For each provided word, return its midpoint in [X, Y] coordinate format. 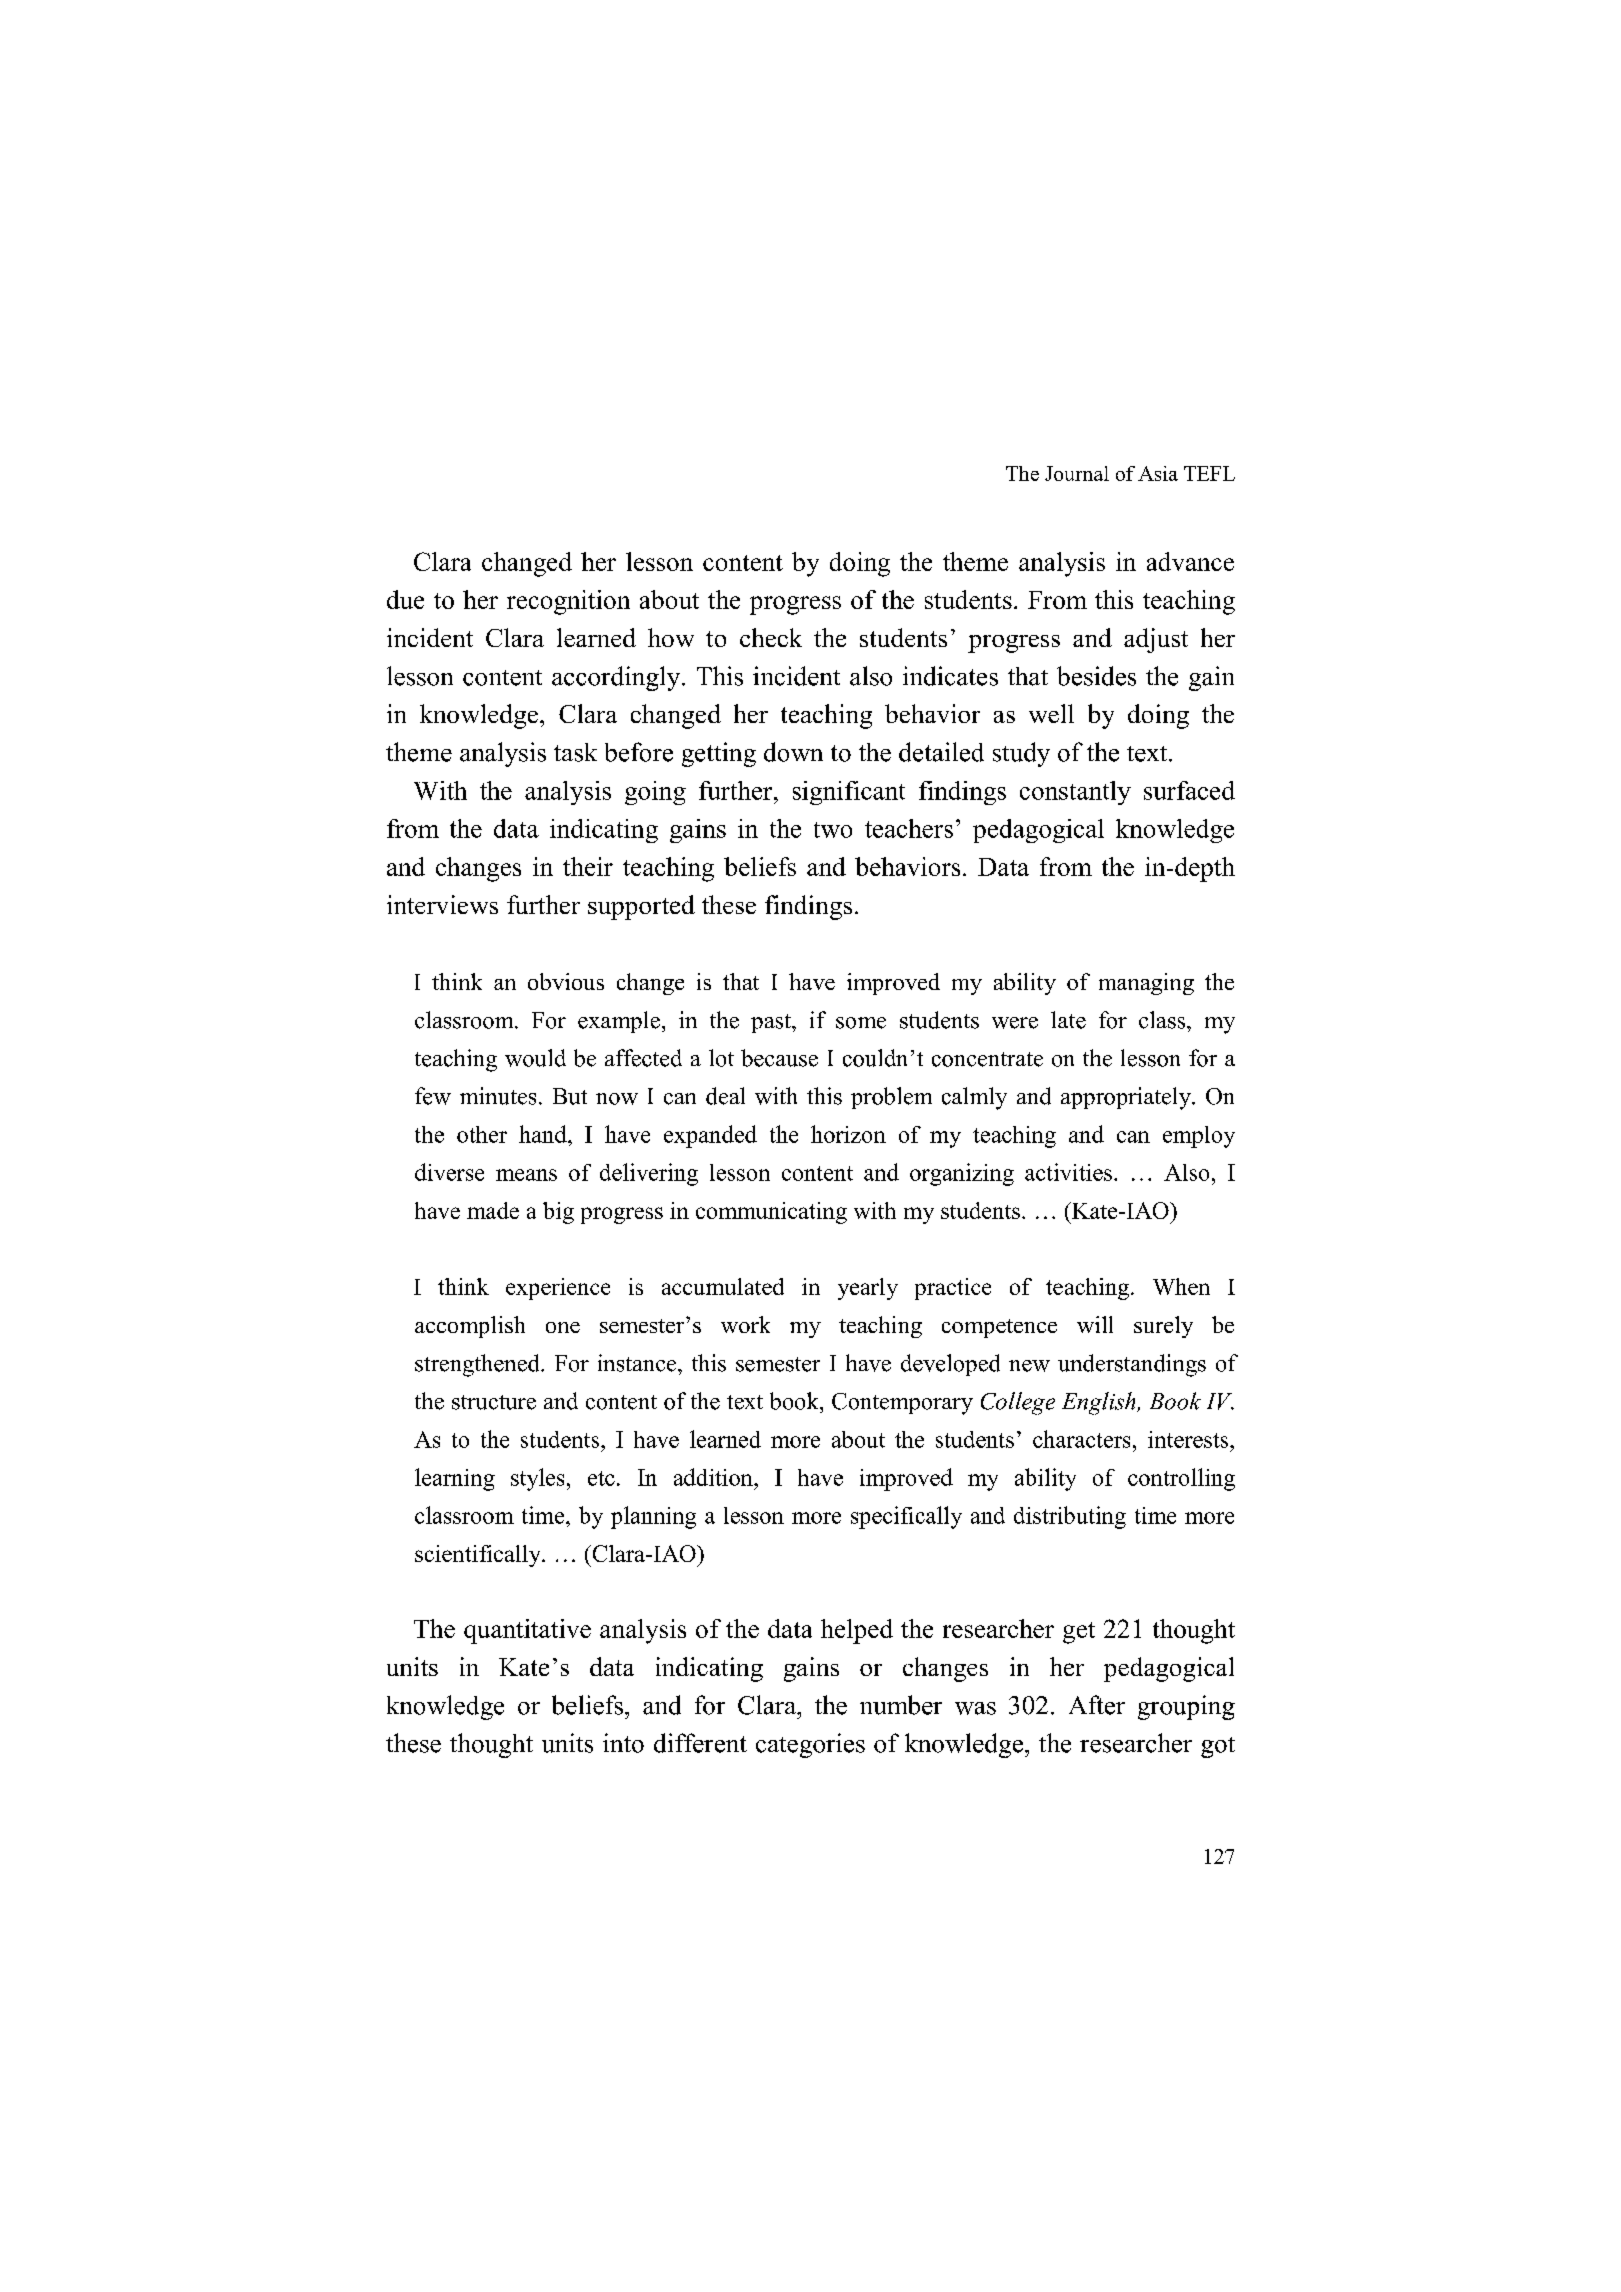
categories [810, 1745]
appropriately [1127, 1098]
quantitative [527, 1631]
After [1097, 1705]
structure [494, 1402]
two [833, 830]
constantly [1075, 793]
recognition [568, 602]
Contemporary [902, 1404]
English [1100, 1403]
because [779, 1058]
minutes [498, 1096]
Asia [1158, 473]
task [575, 752]
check [771, 637]
